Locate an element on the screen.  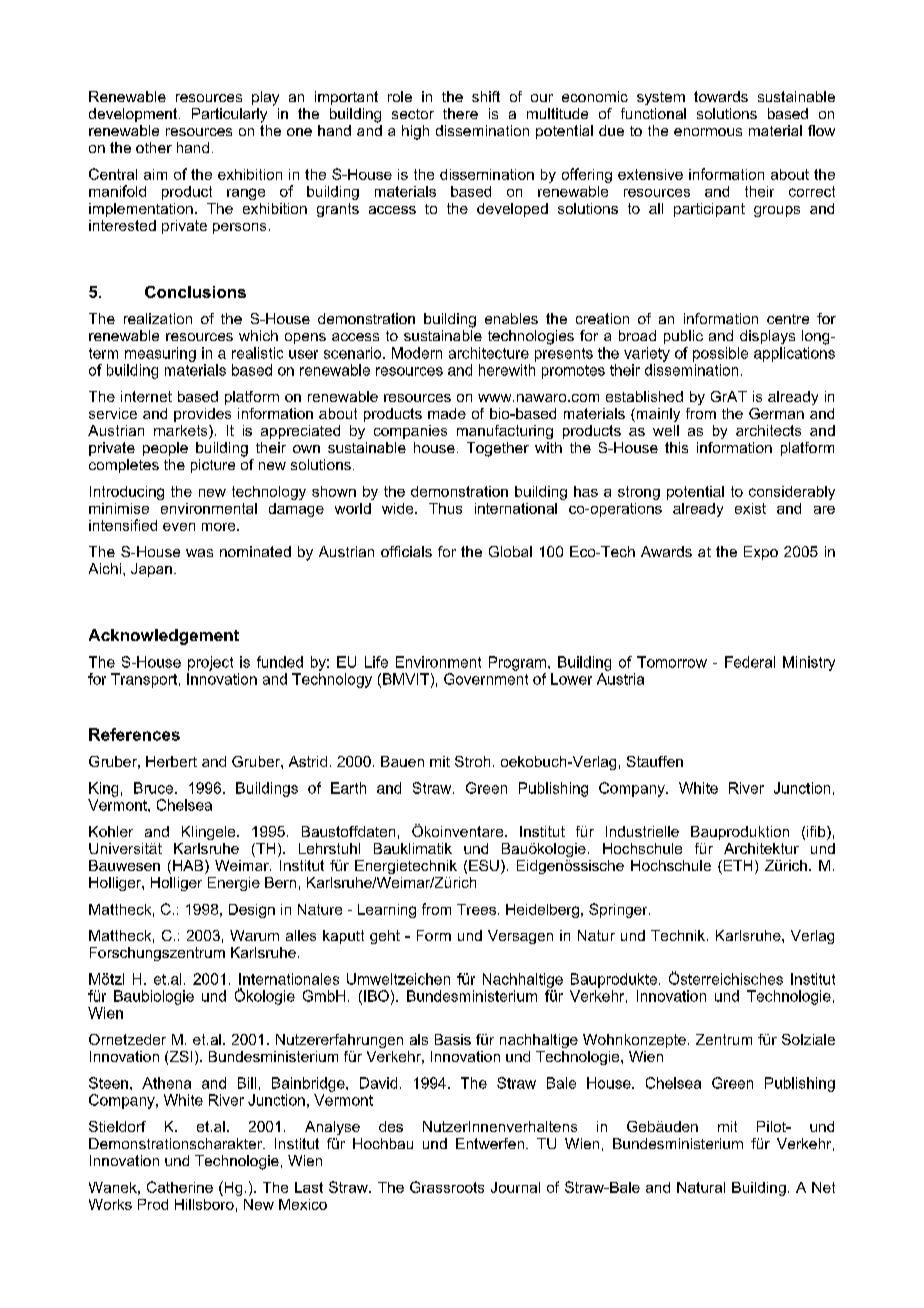
HAB is located at coordinates (189, 867).
